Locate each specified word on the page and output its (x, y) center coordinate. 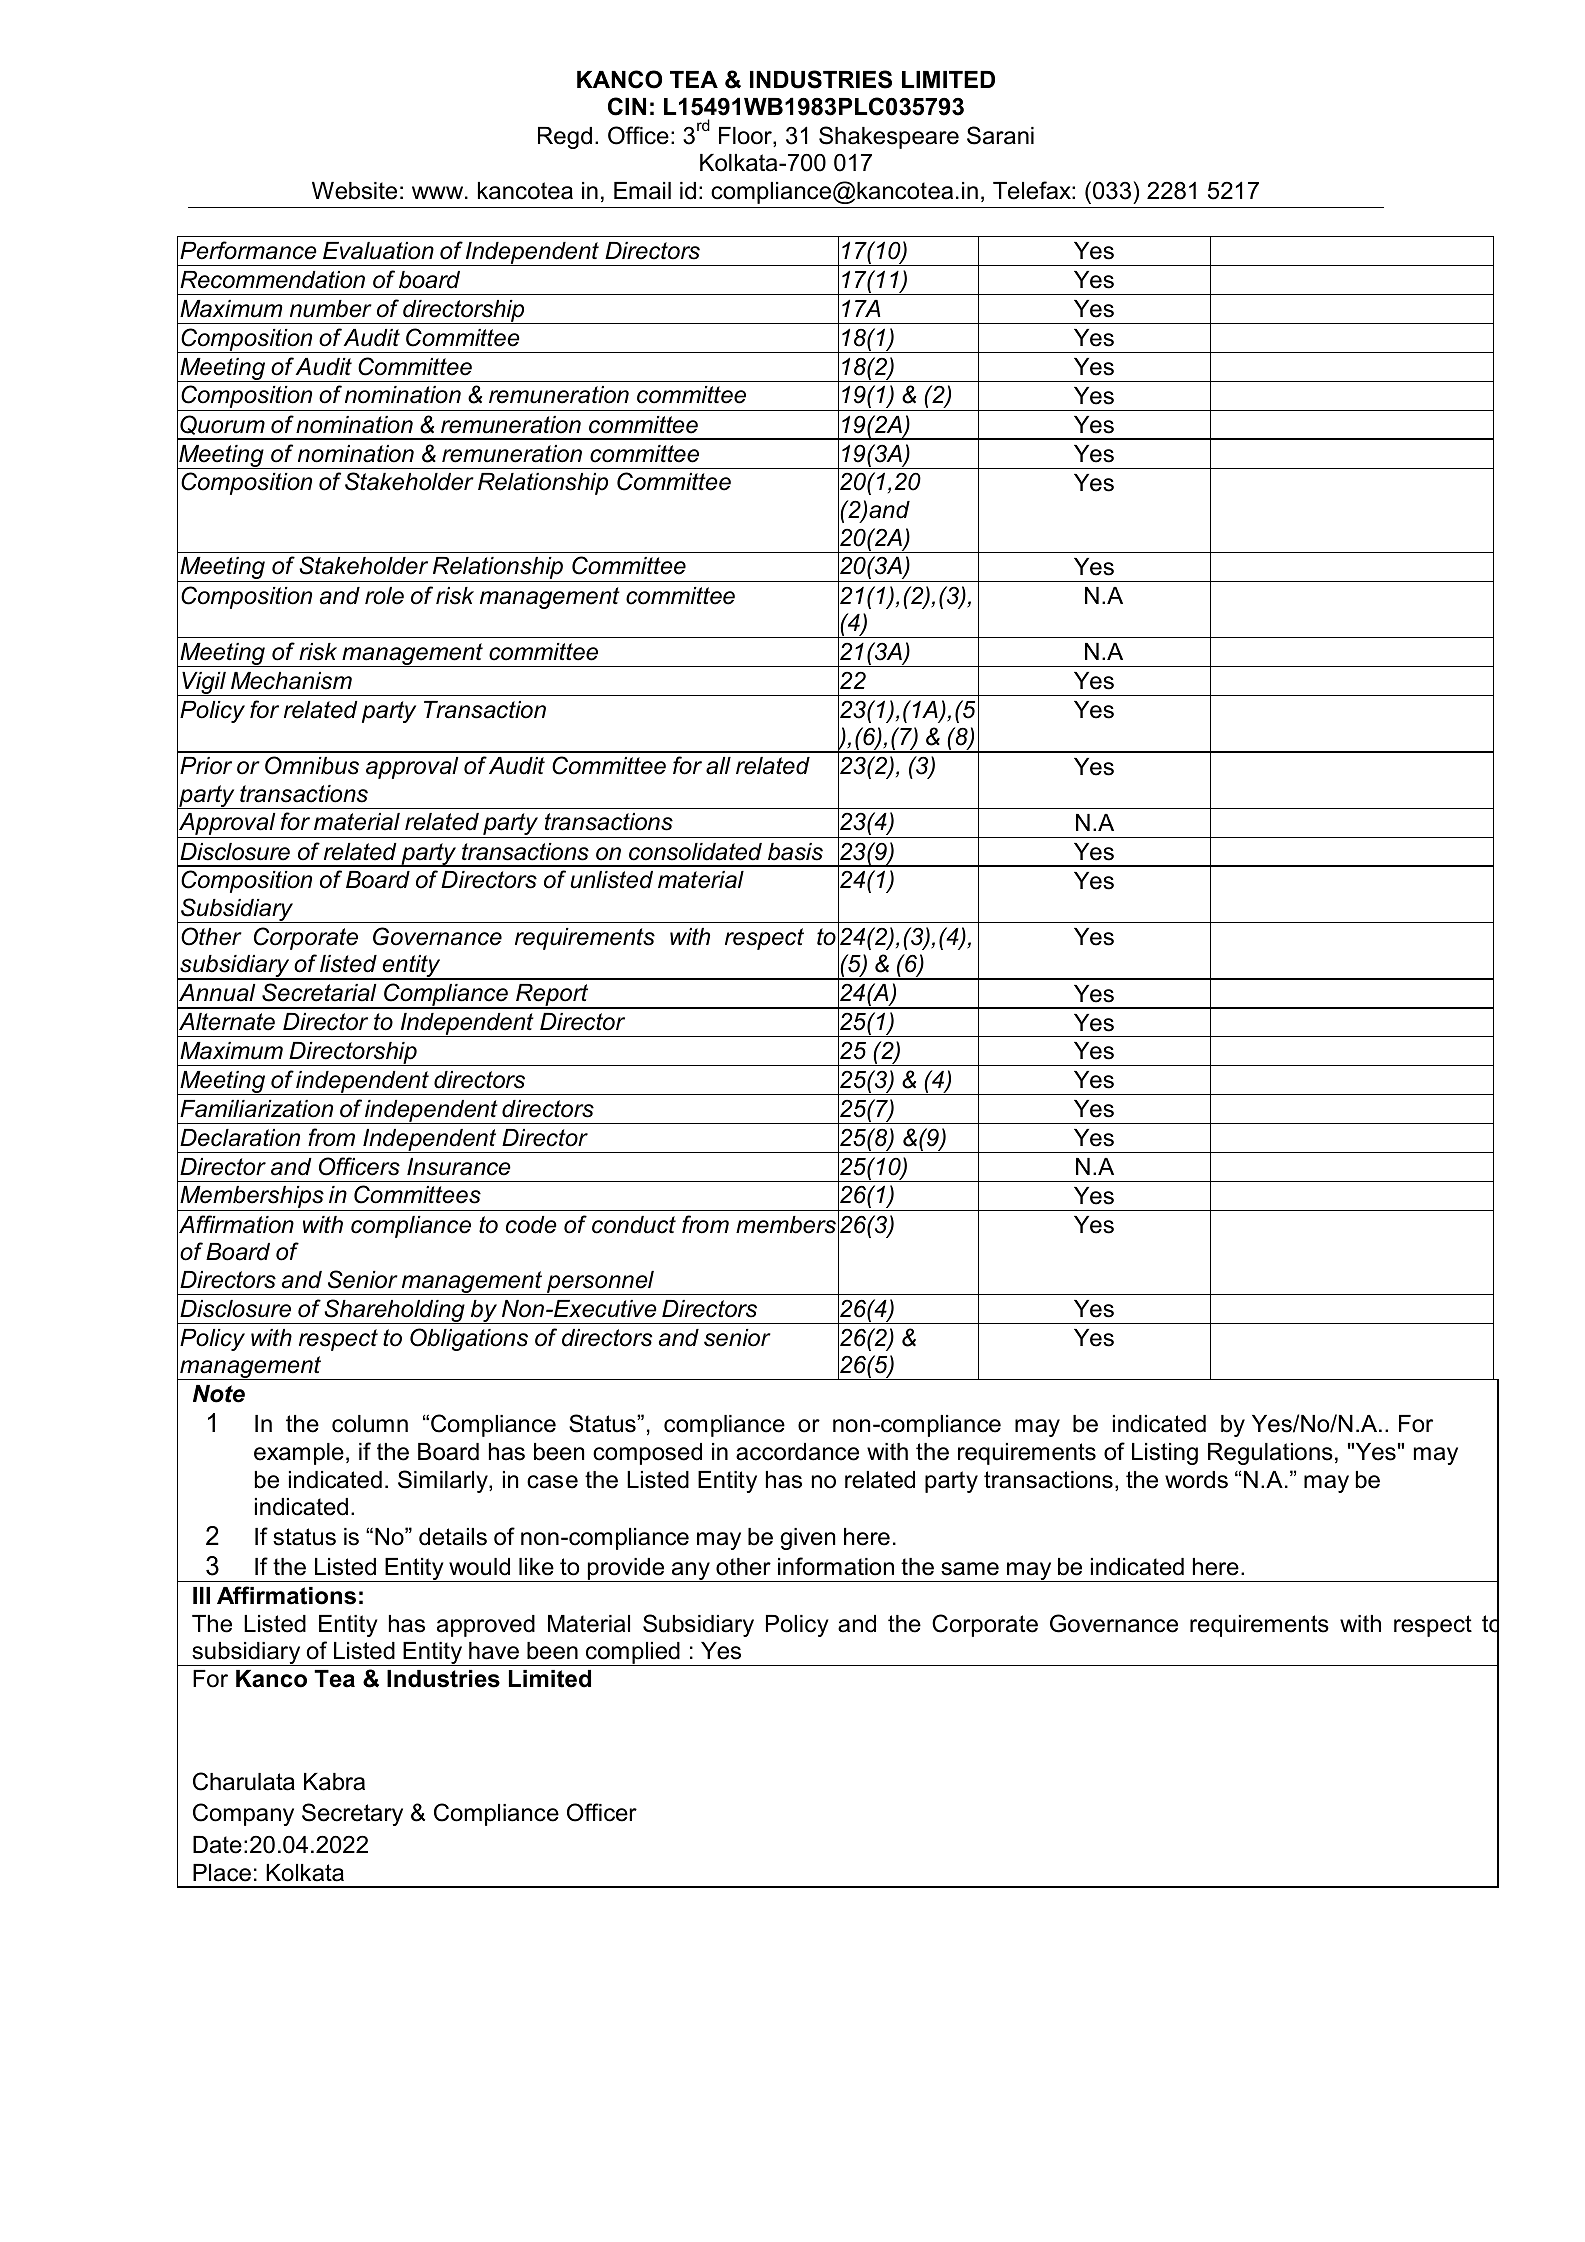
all (718, 766)
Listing (1165, 1454)
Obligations (469, 1339)
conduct (634, 1225)
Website (354, 191)
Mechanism (291, 681)
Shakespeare (889, 137)
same (970, 1569)
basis (795, 852)
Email (642, 191)
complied (633, 1654)
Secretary (352, 1814)
